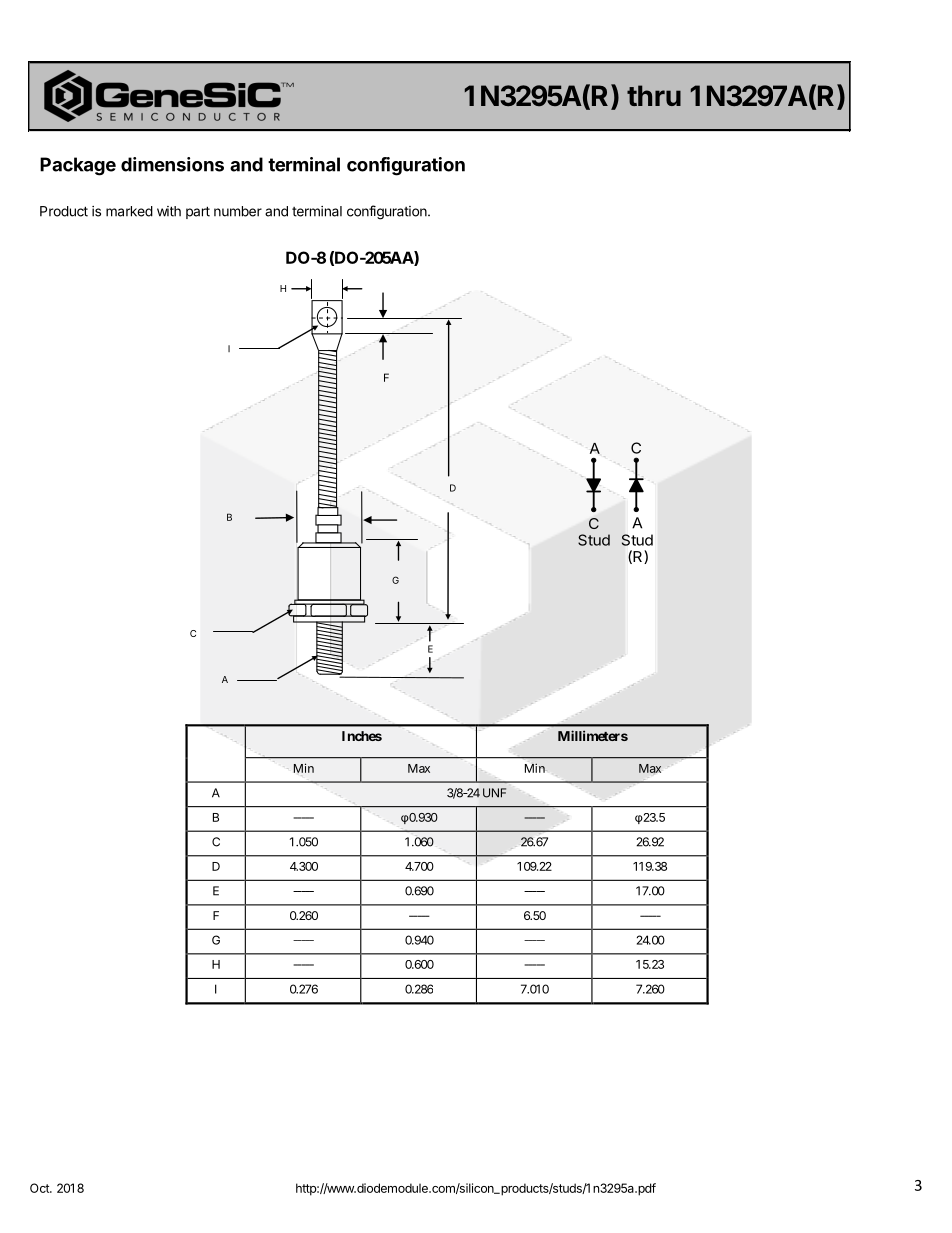 The width and height of the page is (952, 1233). Describe the element at coordinates (494, 793) in the page. I see `UNF` at that location.
